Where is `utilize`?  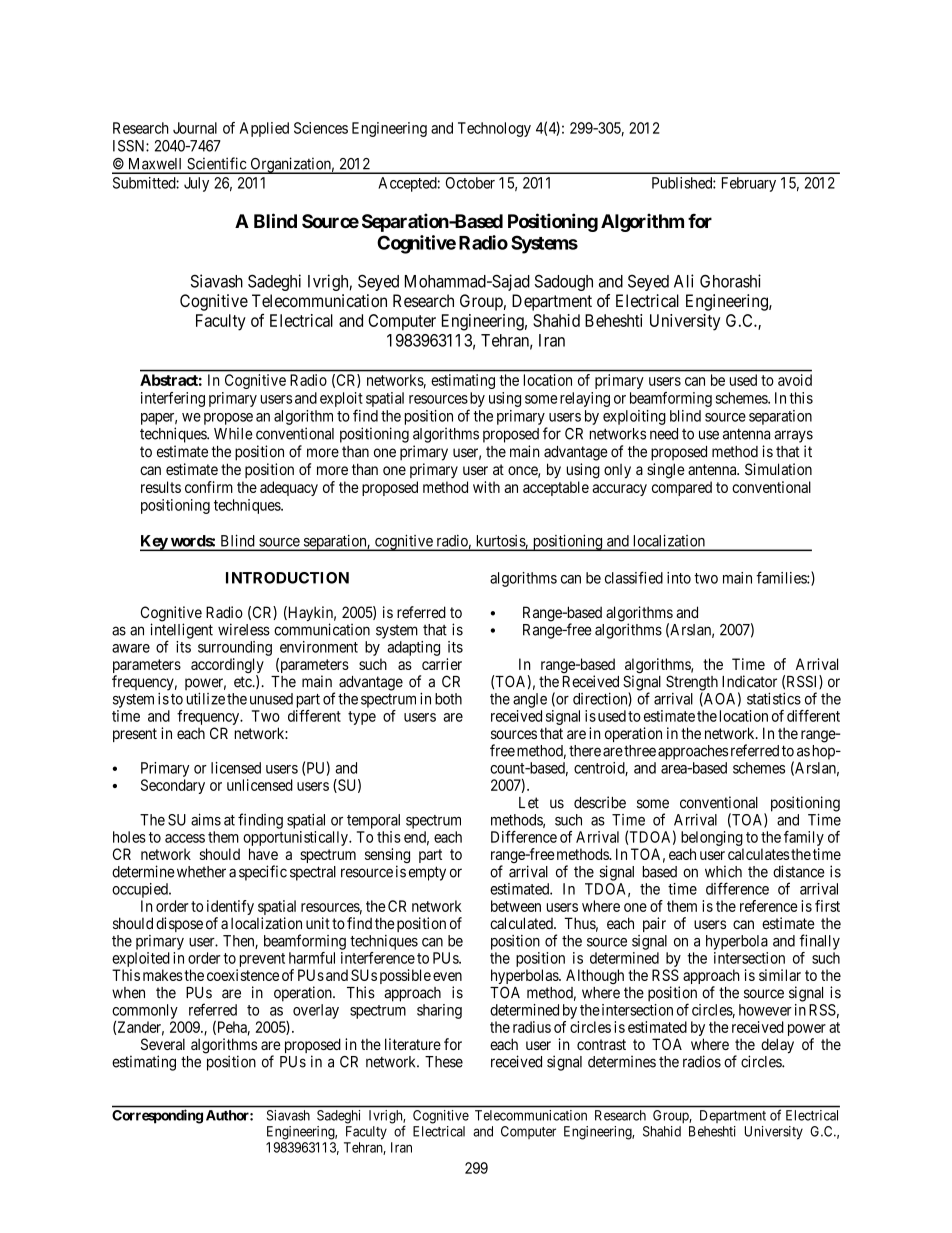 utilize is located at coordinates (206, 698).
